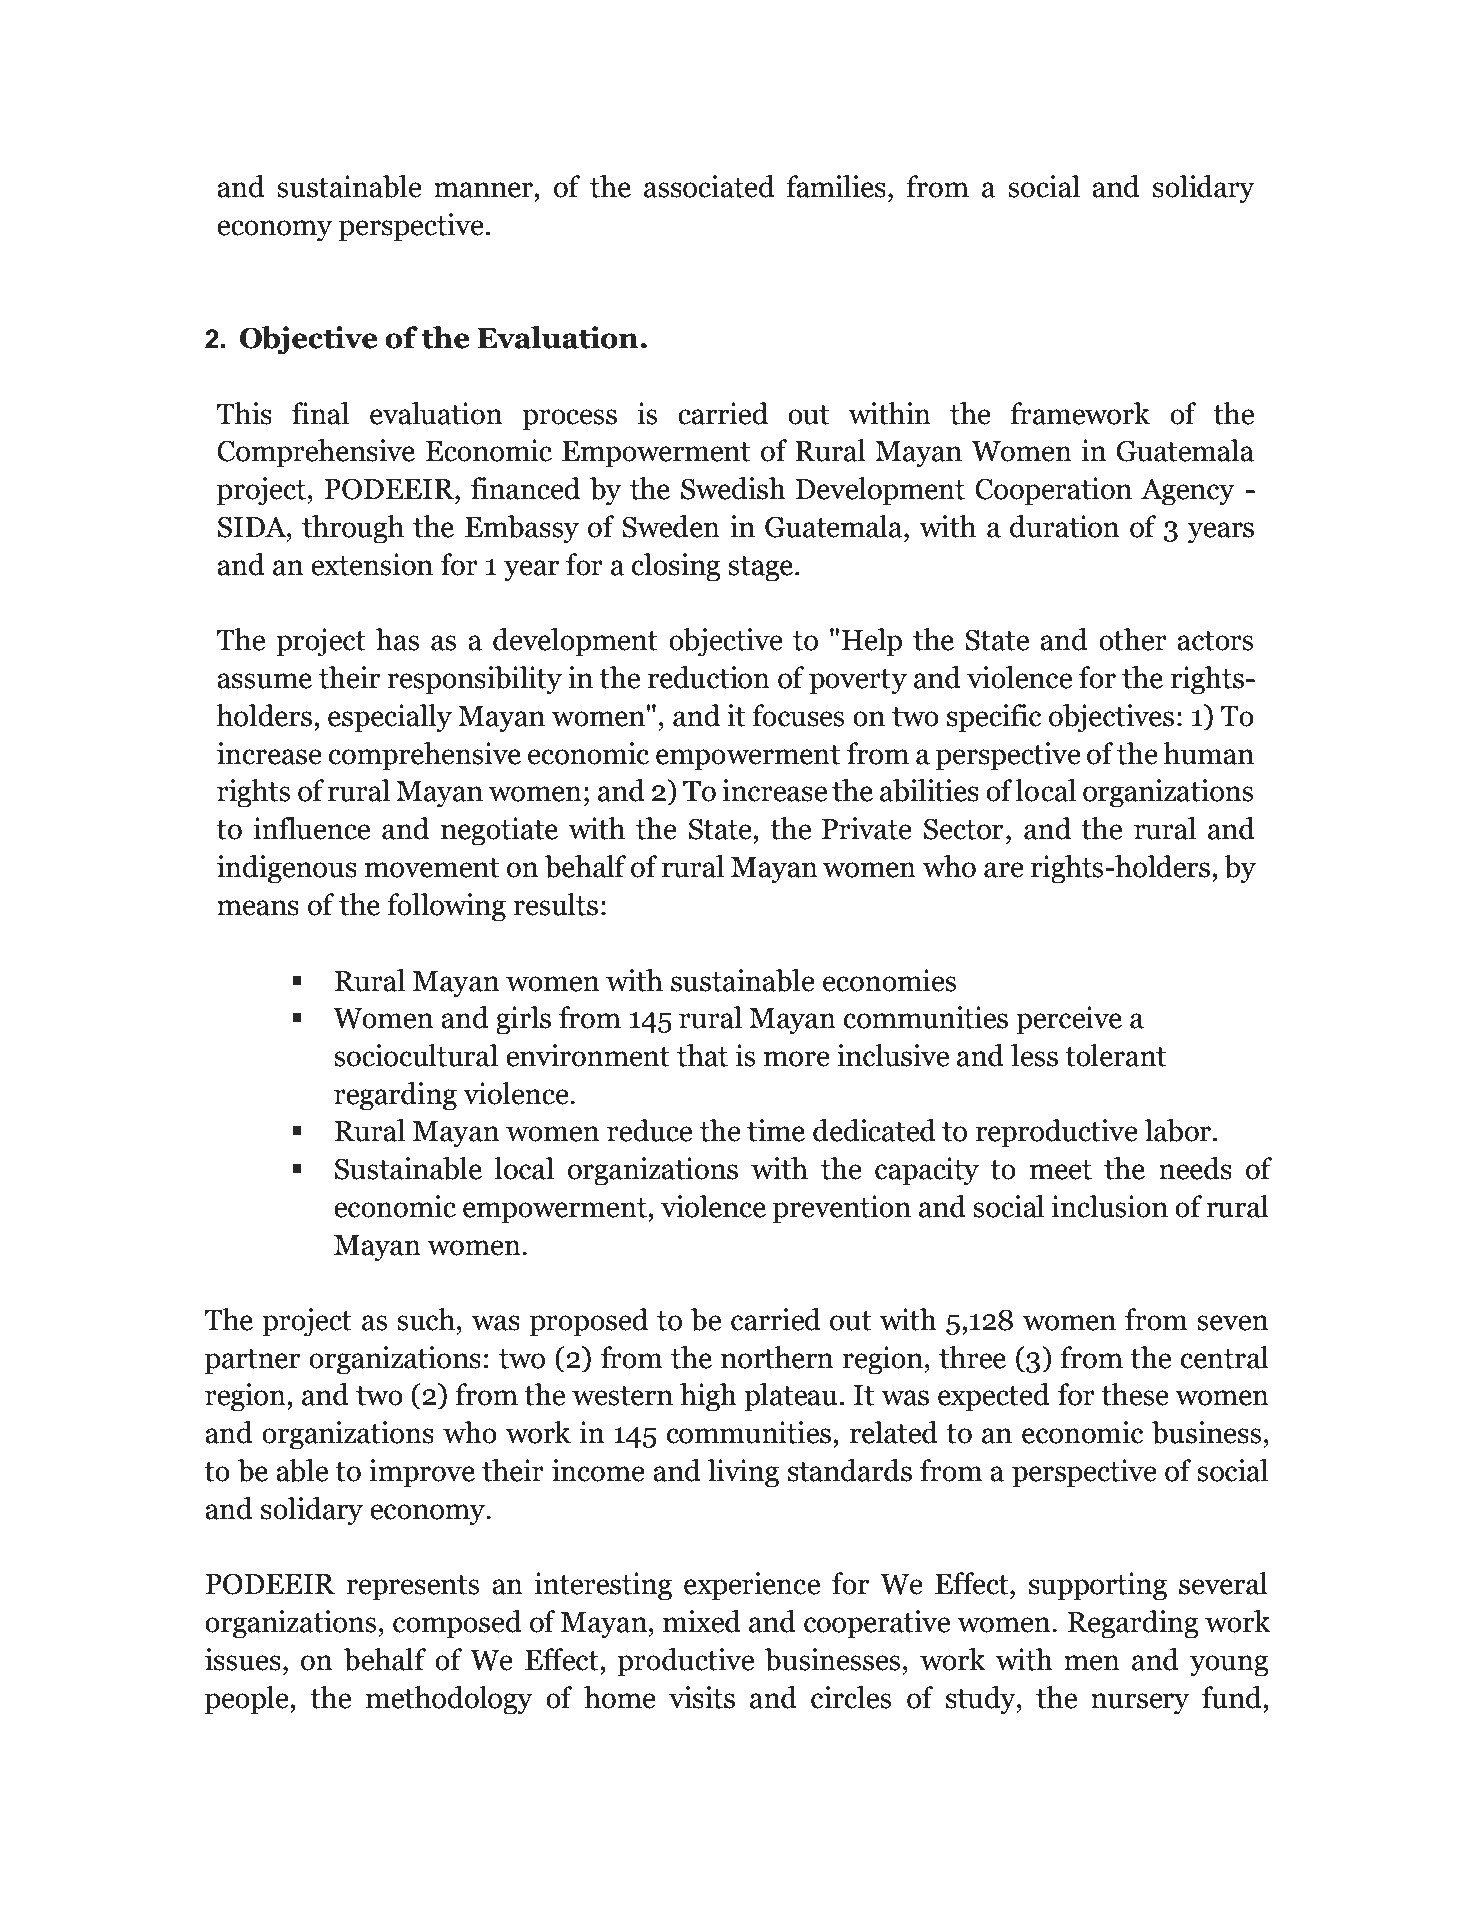  What do you see at coordinates (416, 1055) in the page?
I see `sociocultural` at bounding box center [416, 1055].
